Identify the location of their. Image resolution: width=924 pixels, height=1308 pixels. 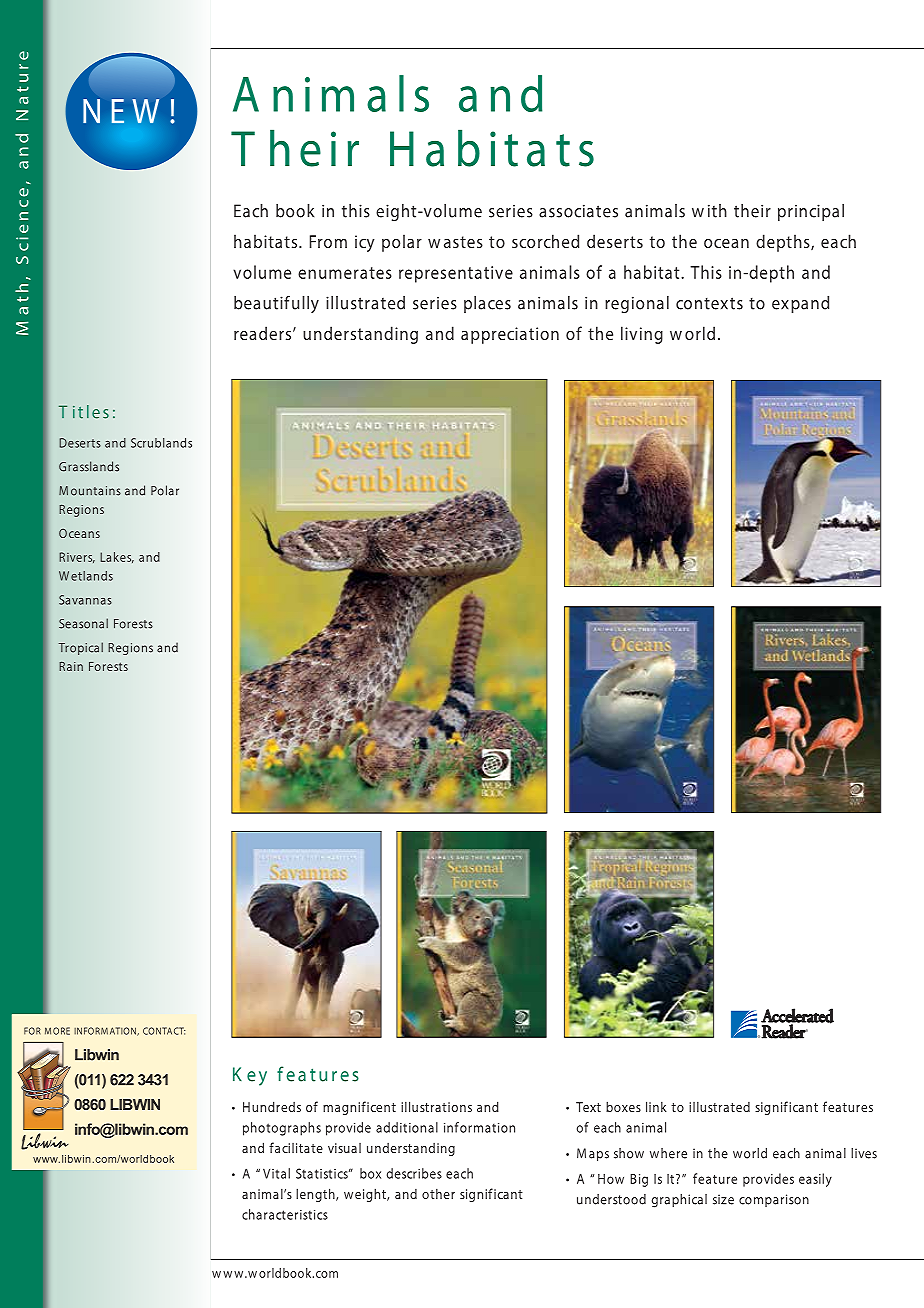
(752, 211).
